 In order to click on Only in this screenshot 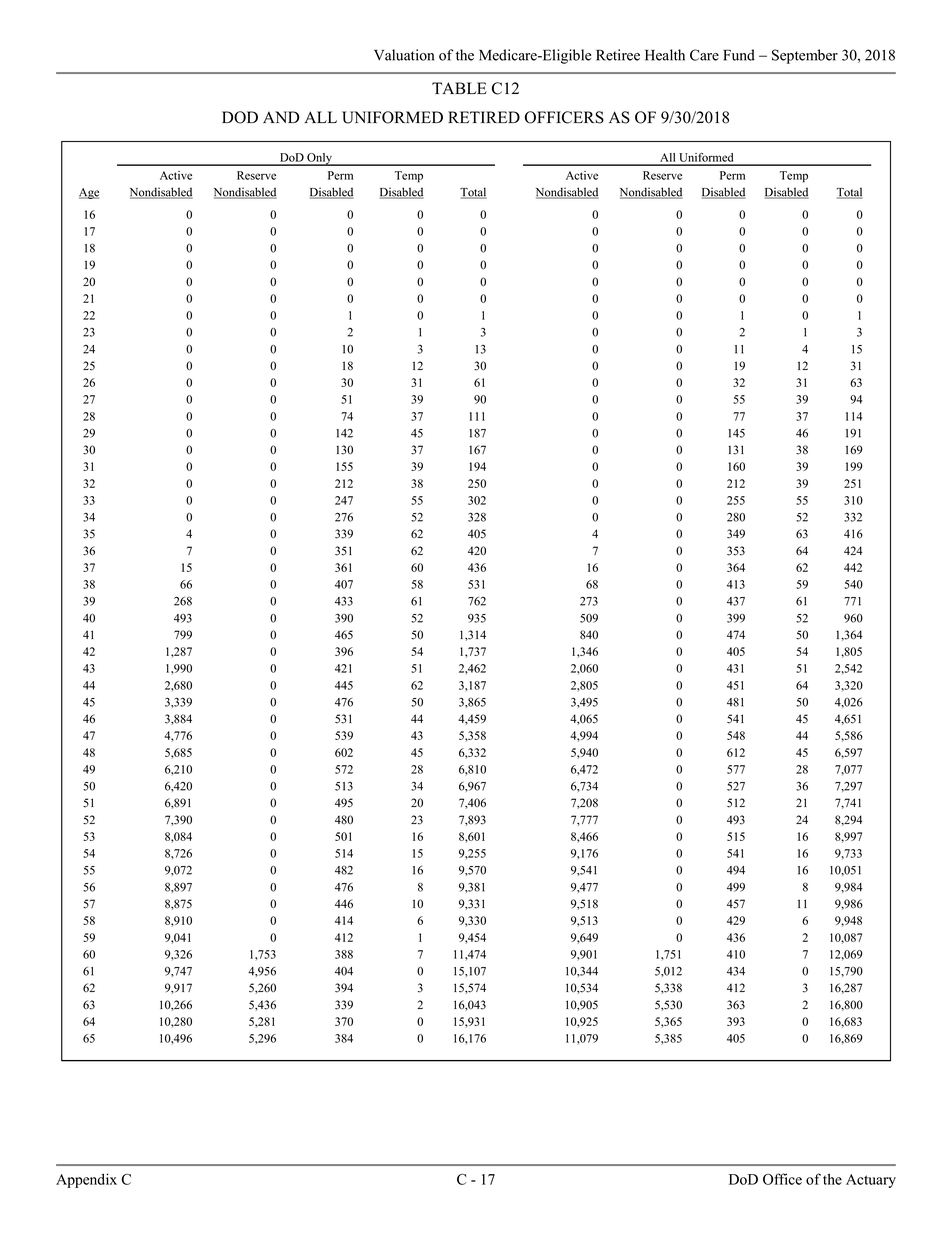, I will do `click(319, 159)`.
